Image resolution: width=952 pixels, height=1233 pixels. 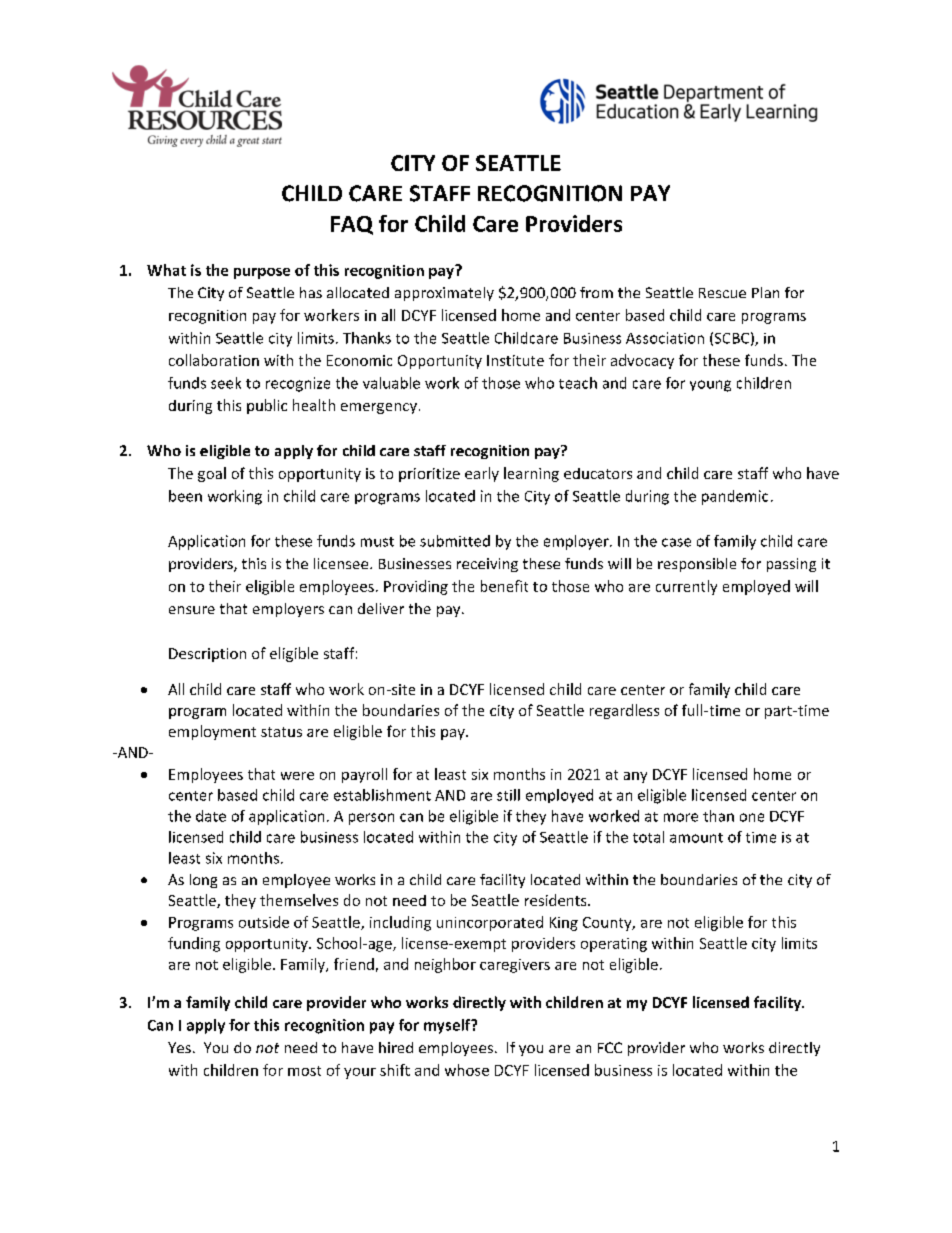 What do you see at coordinates (203, 881) in the document?
I see `long` at bounding box center [203, 881].
